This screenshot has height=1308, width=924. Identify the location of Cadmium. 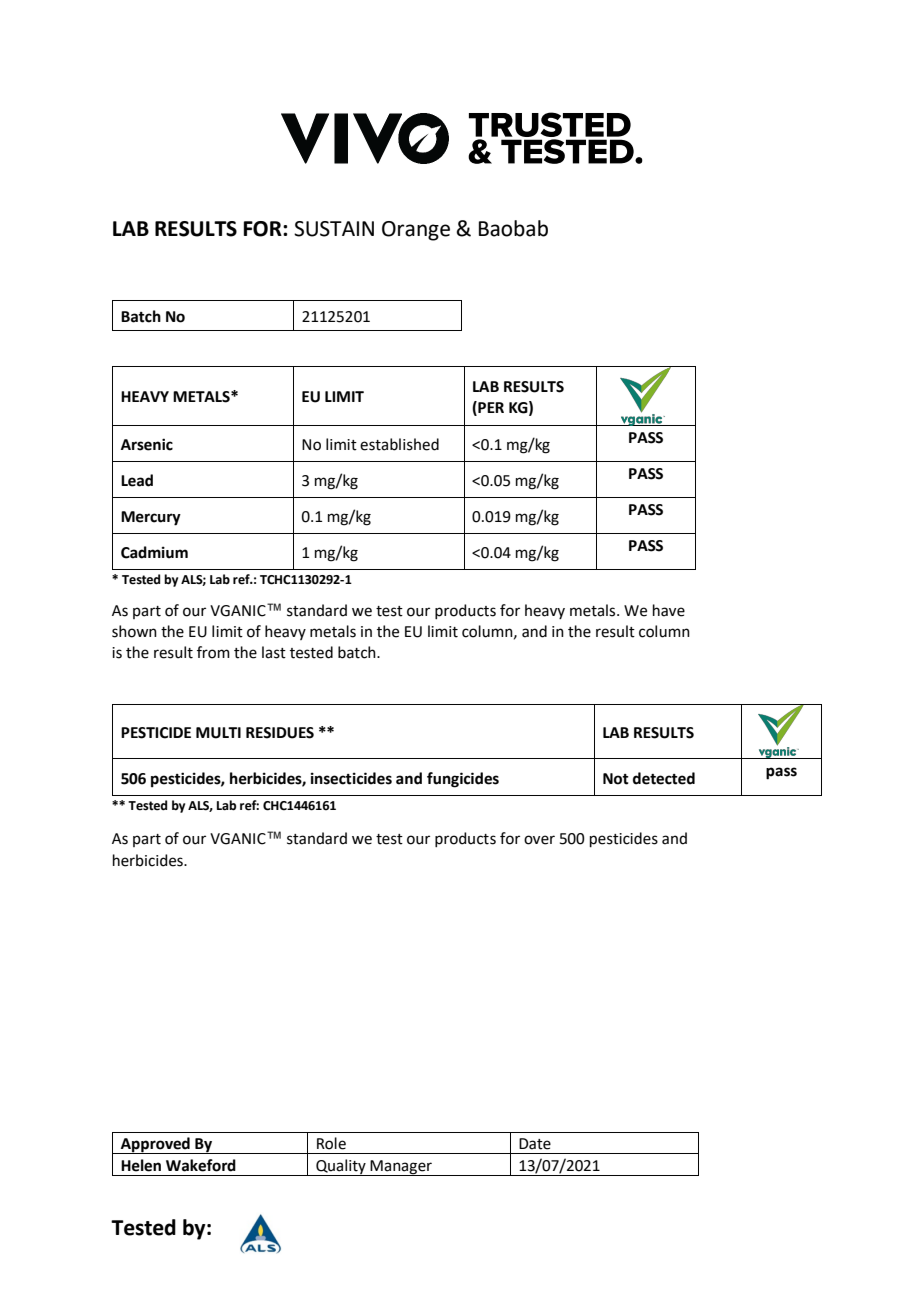
(154, 552).
